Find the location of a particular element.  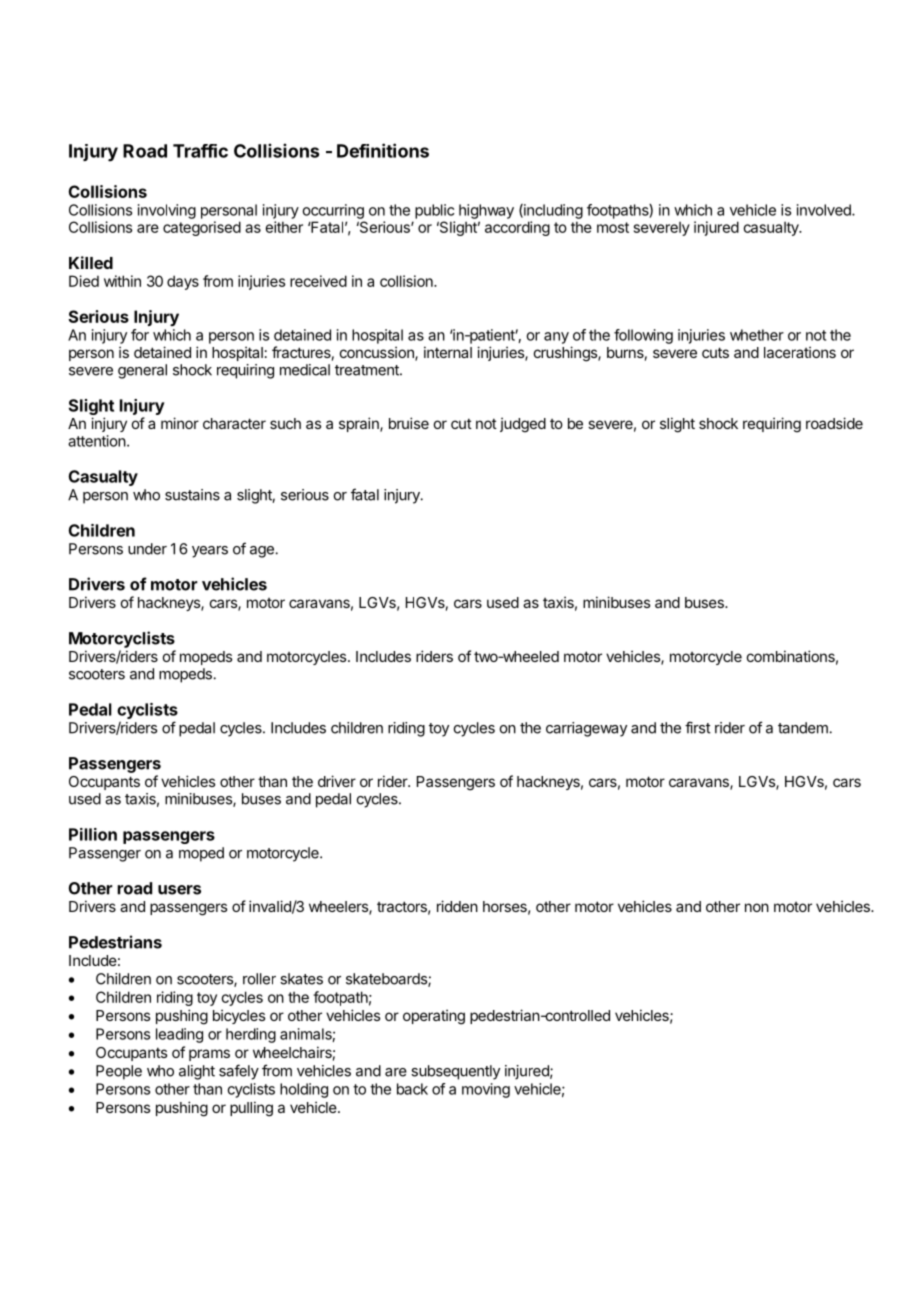

involved is located at coordinates (825, 210).
